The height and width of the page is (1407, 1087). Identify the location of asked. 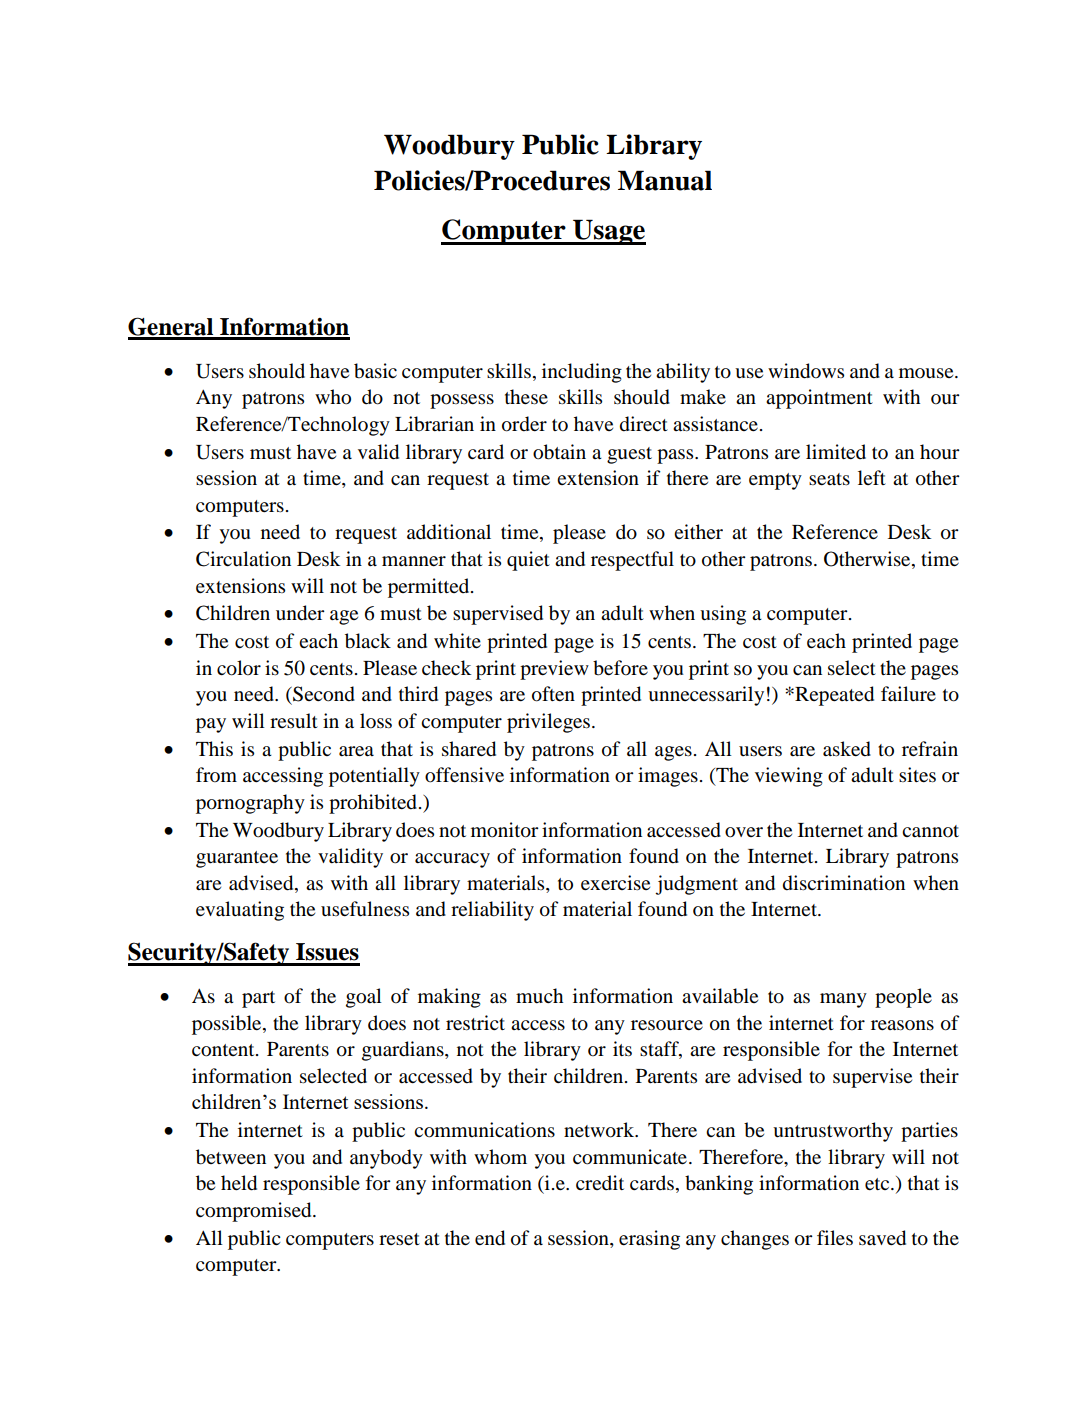
(847, 749).
